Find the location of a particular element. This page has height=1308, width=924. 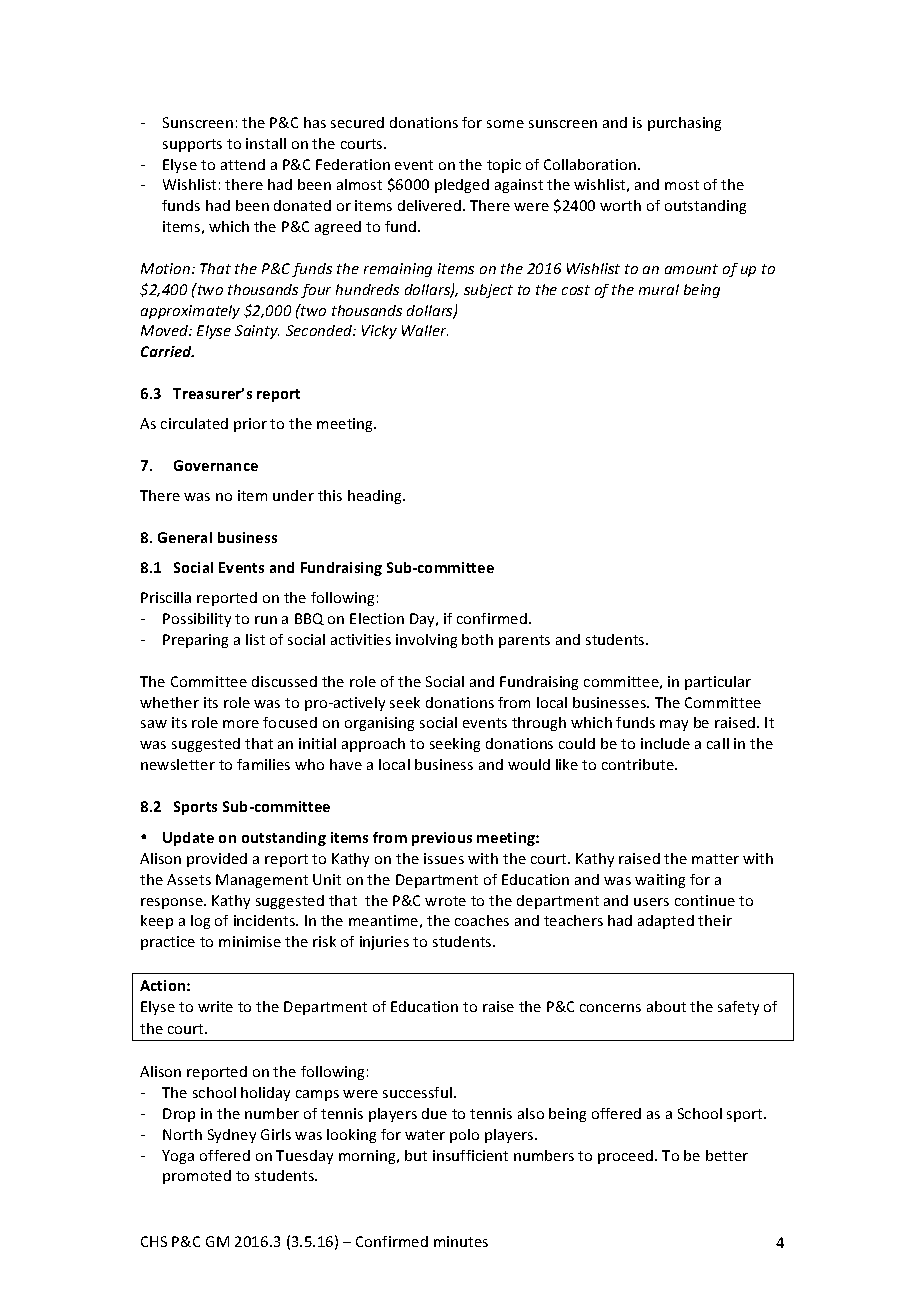

about is located at coordinates (666, 1006).
